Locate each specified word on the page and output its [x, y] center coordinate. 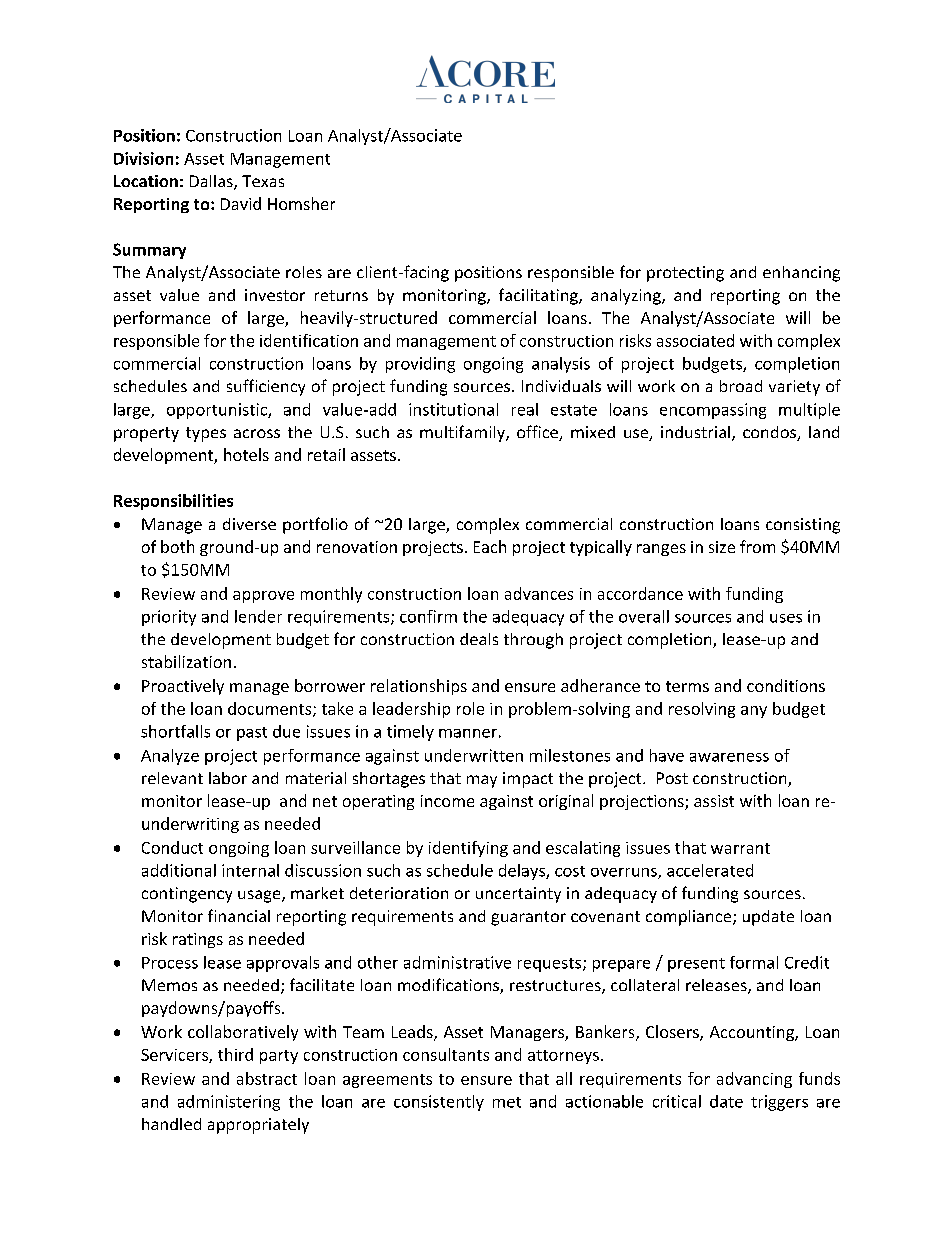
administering [229, 1103]
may [482, 781]
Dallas [212, 182]
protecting [685, 274]
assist [714, 801]
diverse [249, 524]
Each [490, 546]
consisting [803, 526]
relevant [172, 778]
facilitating [539, 296]
